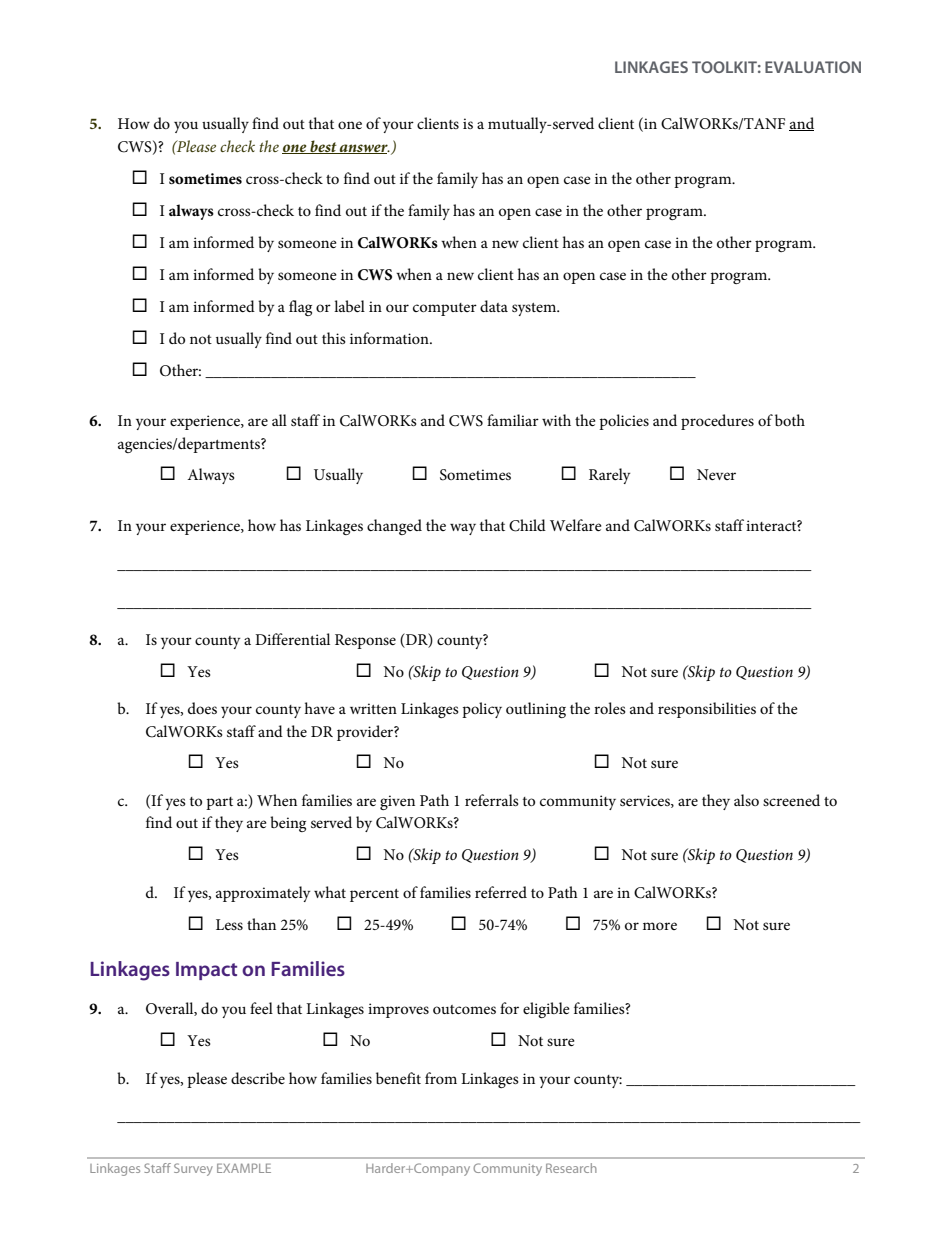 This page has height=1233, width=952. Describe the element at coordinates (323, 147) in the page. I see `best` at that location.
